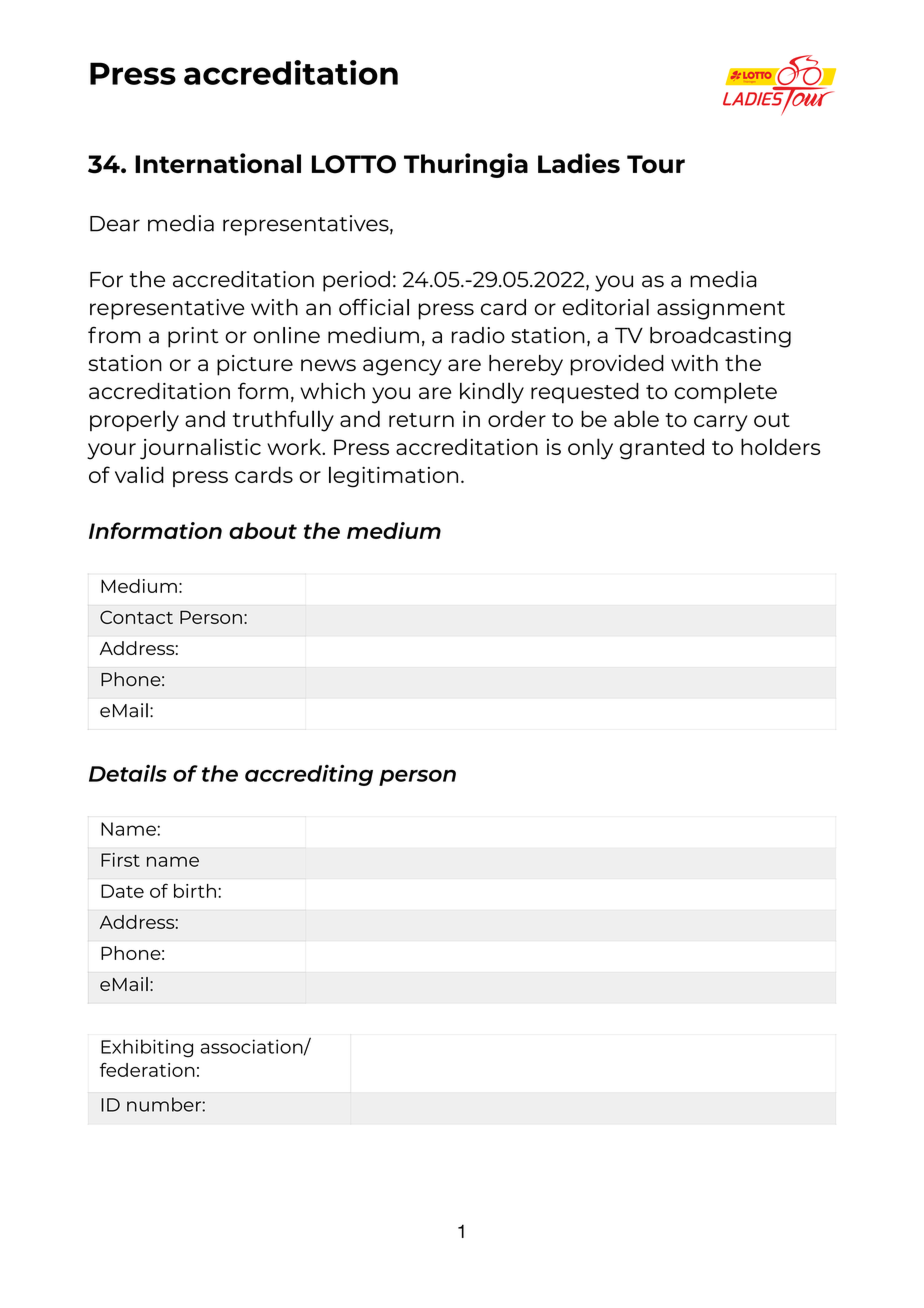  I want to click on Exhibiting, so click(147, 1048).
